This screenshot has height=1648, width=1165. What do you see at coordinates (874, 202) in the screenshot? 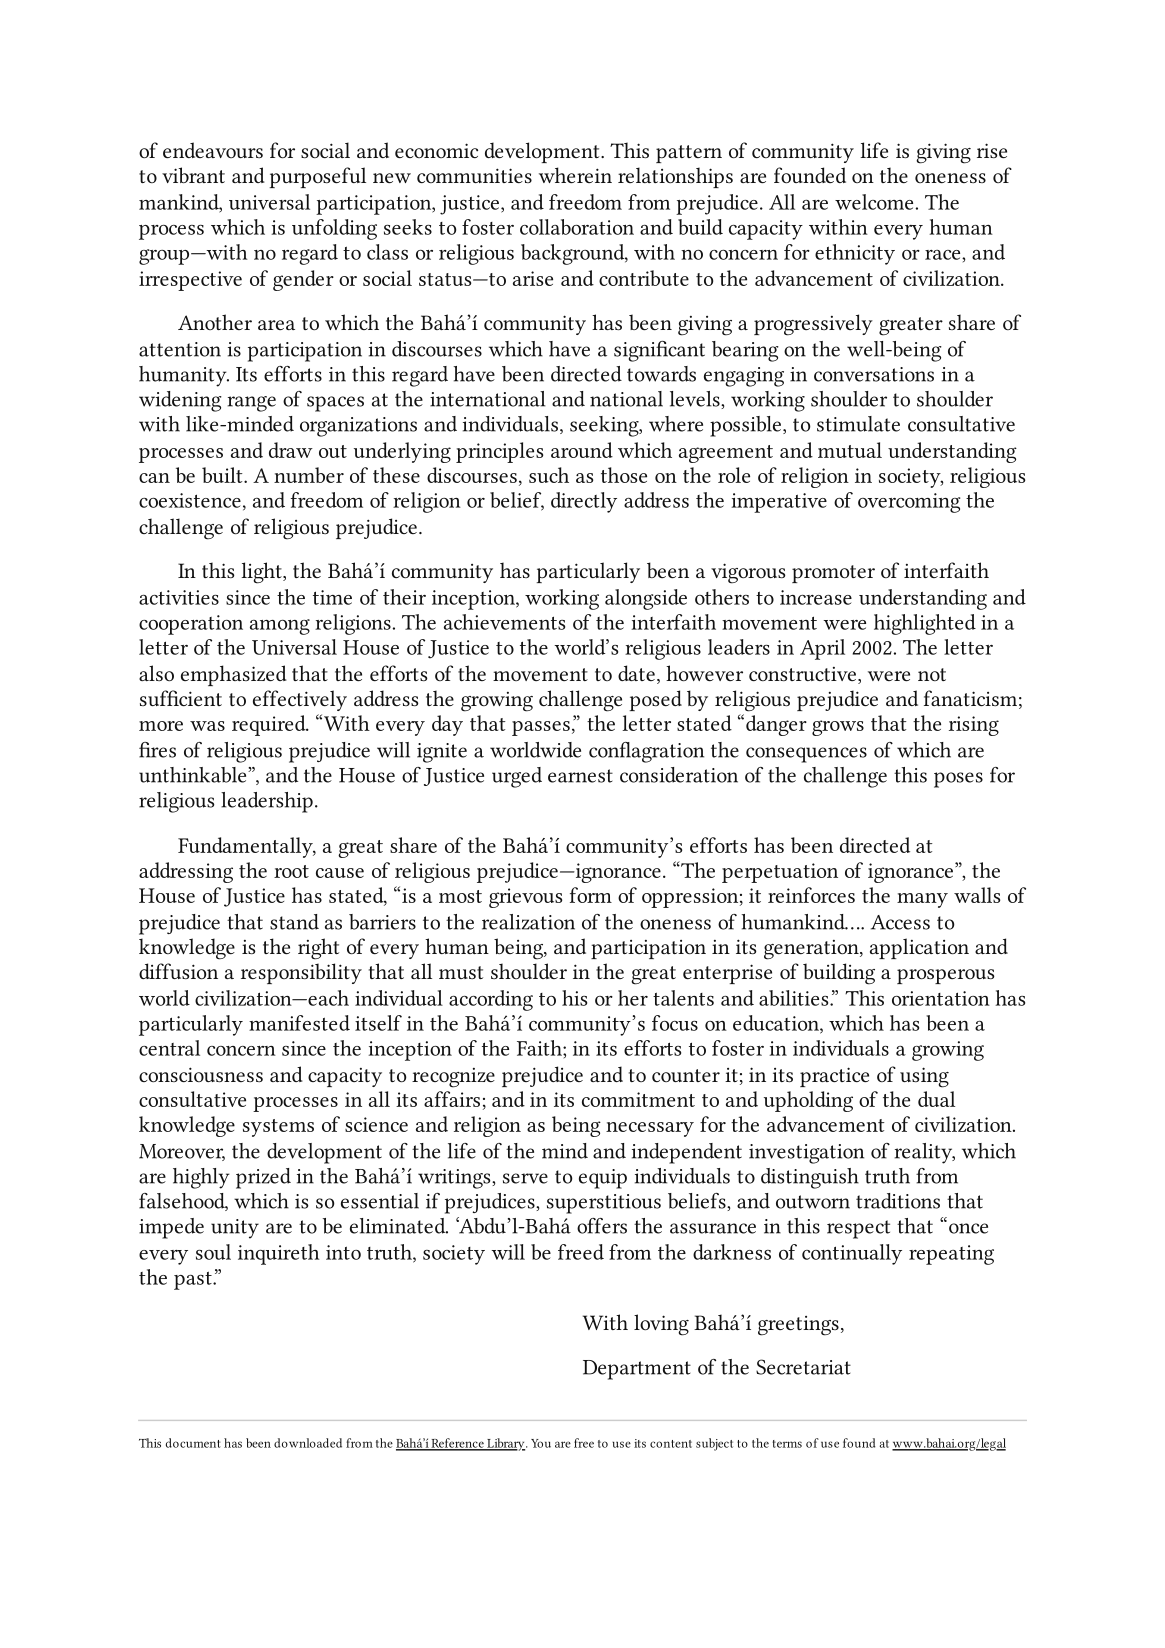
I see `welcome` at bounding box center [874, 202].
